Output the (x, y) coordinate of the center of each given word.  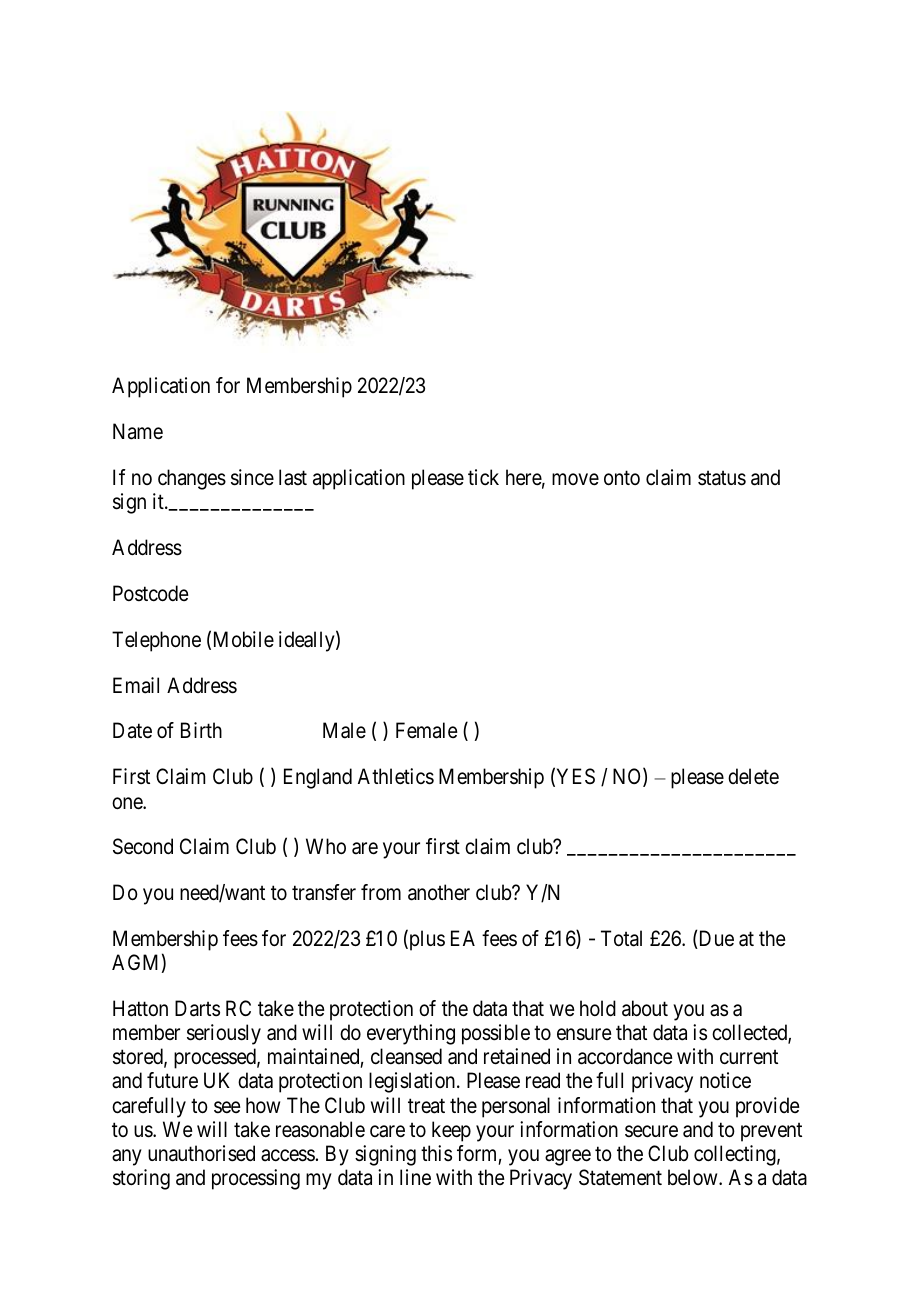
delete (753, 776)
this (436, 1153)
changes (192, 479)
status (722, 478)
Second (143, 846)
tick (483, 477)
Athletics (396, 776)
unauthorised (201, 1153)
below (694, 1177)
